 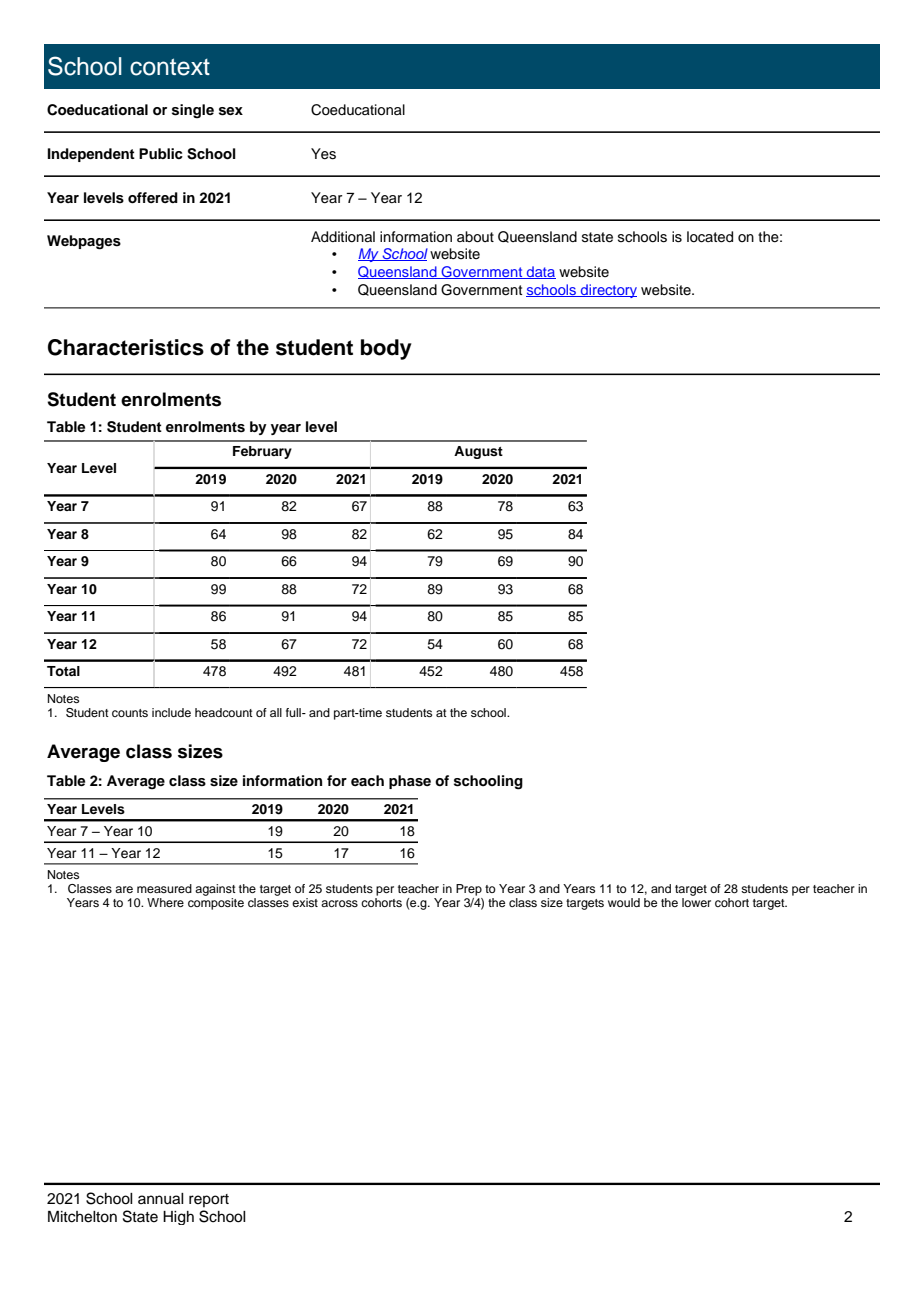 What do you see at coordinates (165, 902) in the screenshot?
I see `Where` at bounding box center [165, 902].
